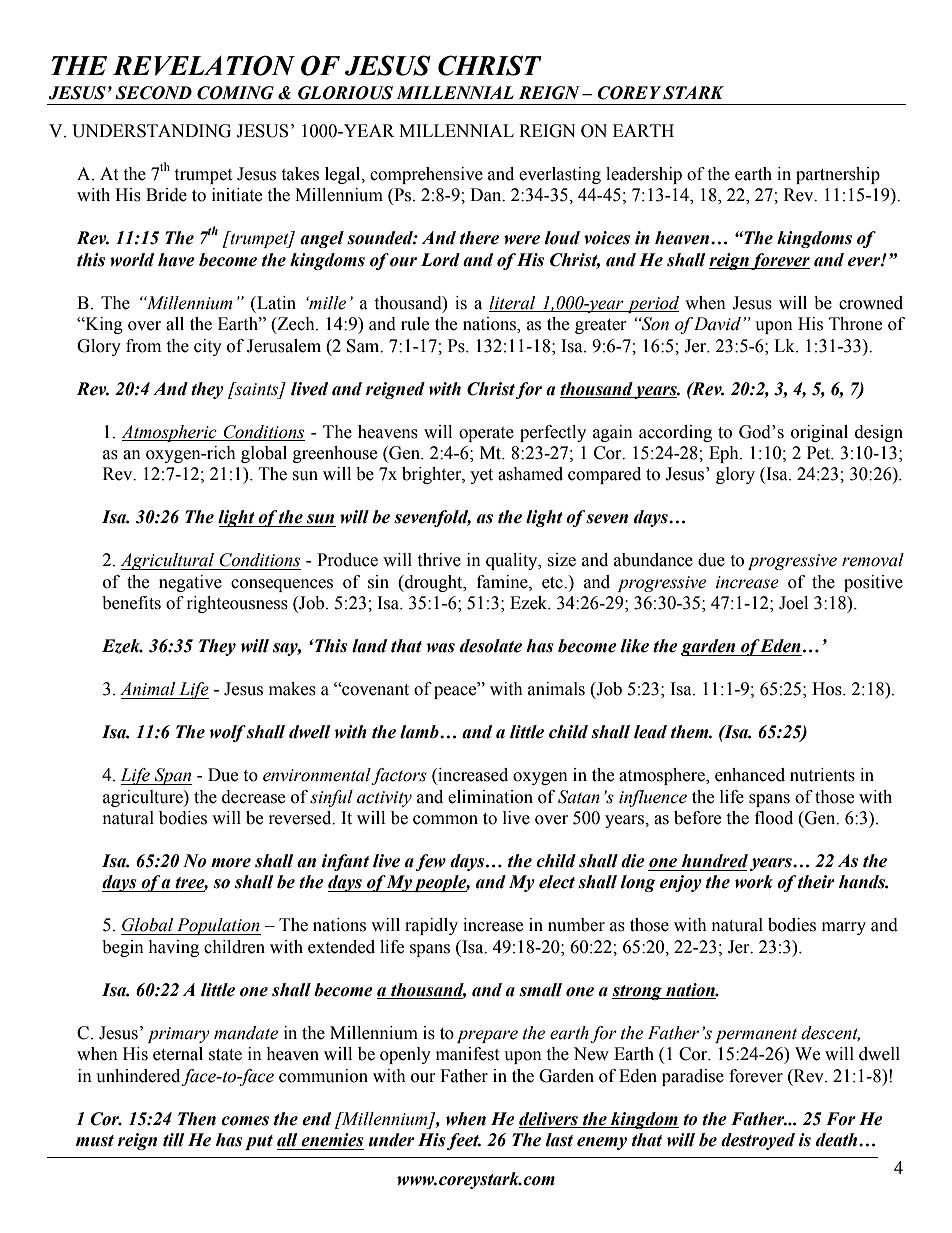 The width and height of the screenshot is (952, 1233). I want to click on manifest, so click(467, 1054).
